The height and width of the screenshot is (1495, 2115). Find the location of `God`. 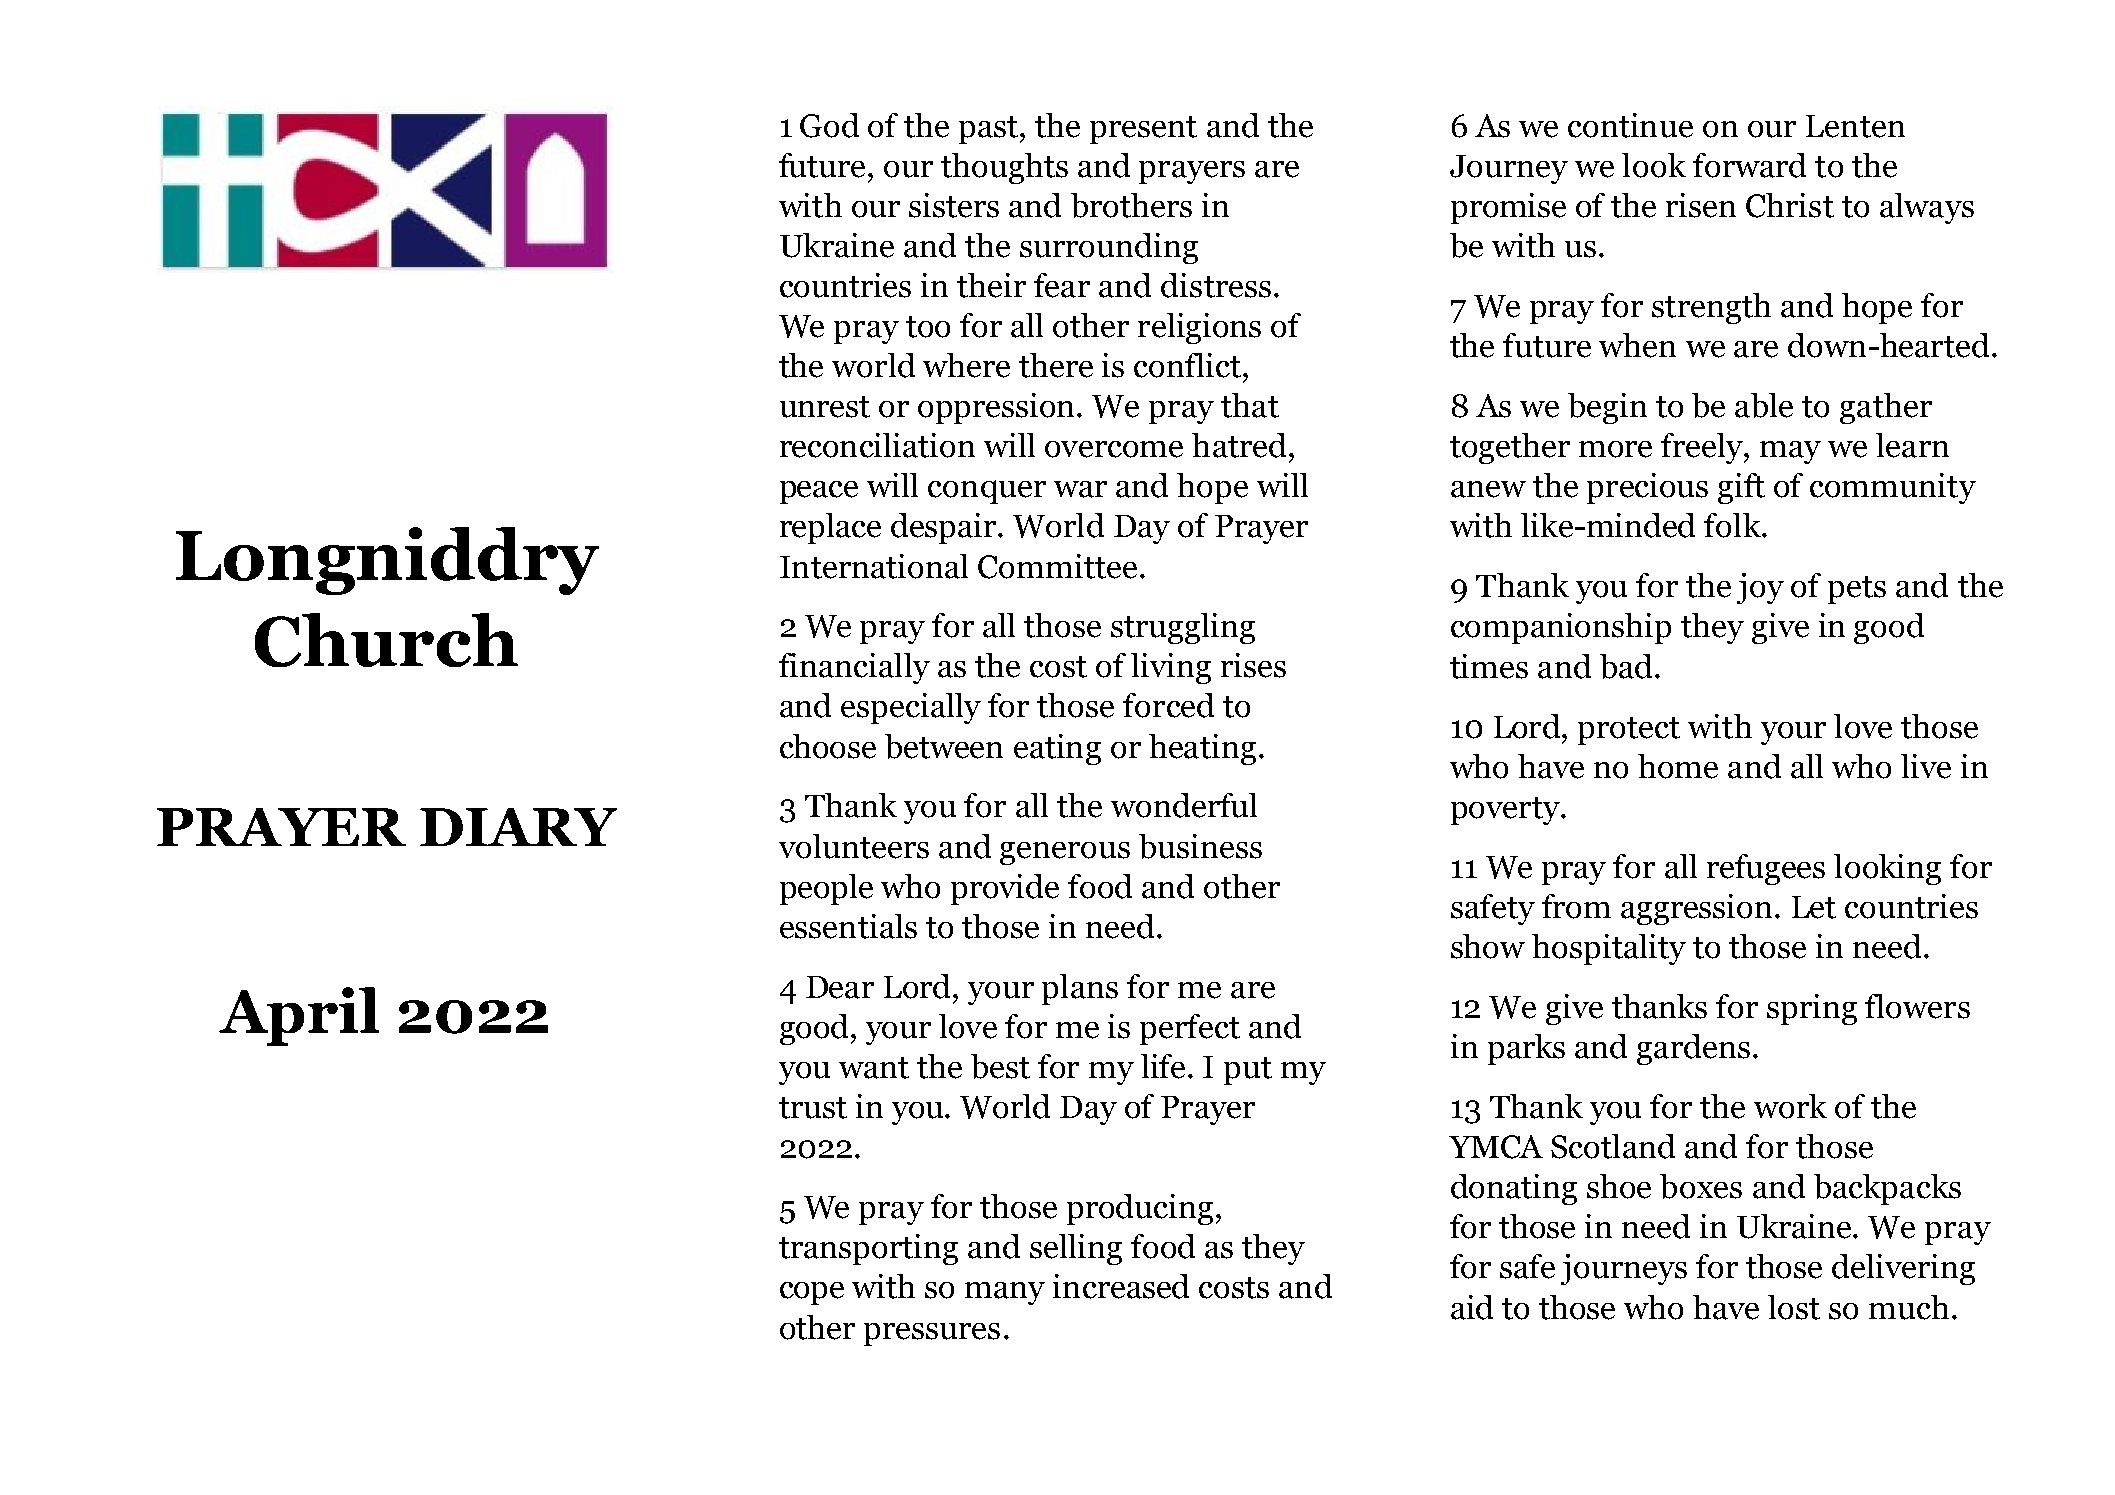

God is located at coordinates (829, 125).
